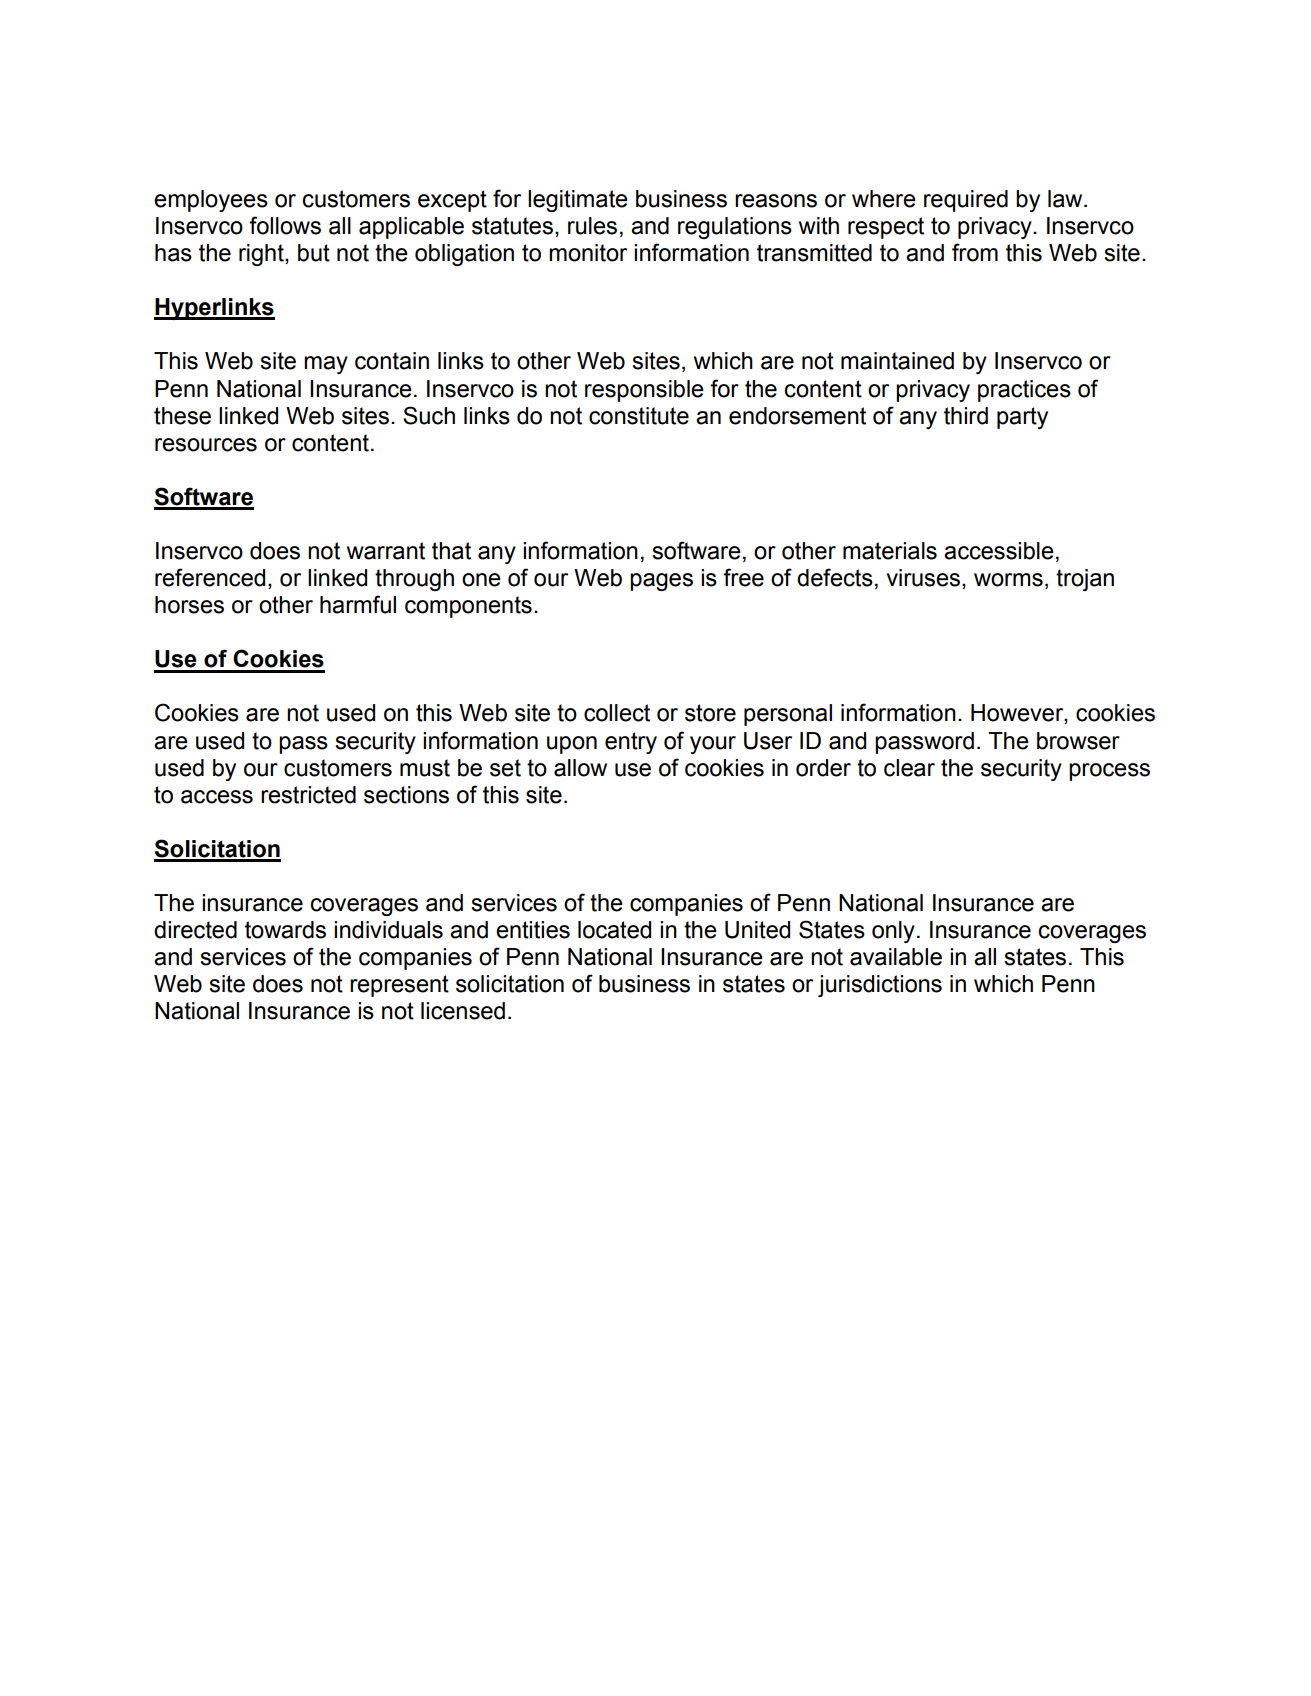 The width and height of the page is (1311, 1696). I want to click on harmful, so click(358, 604).
